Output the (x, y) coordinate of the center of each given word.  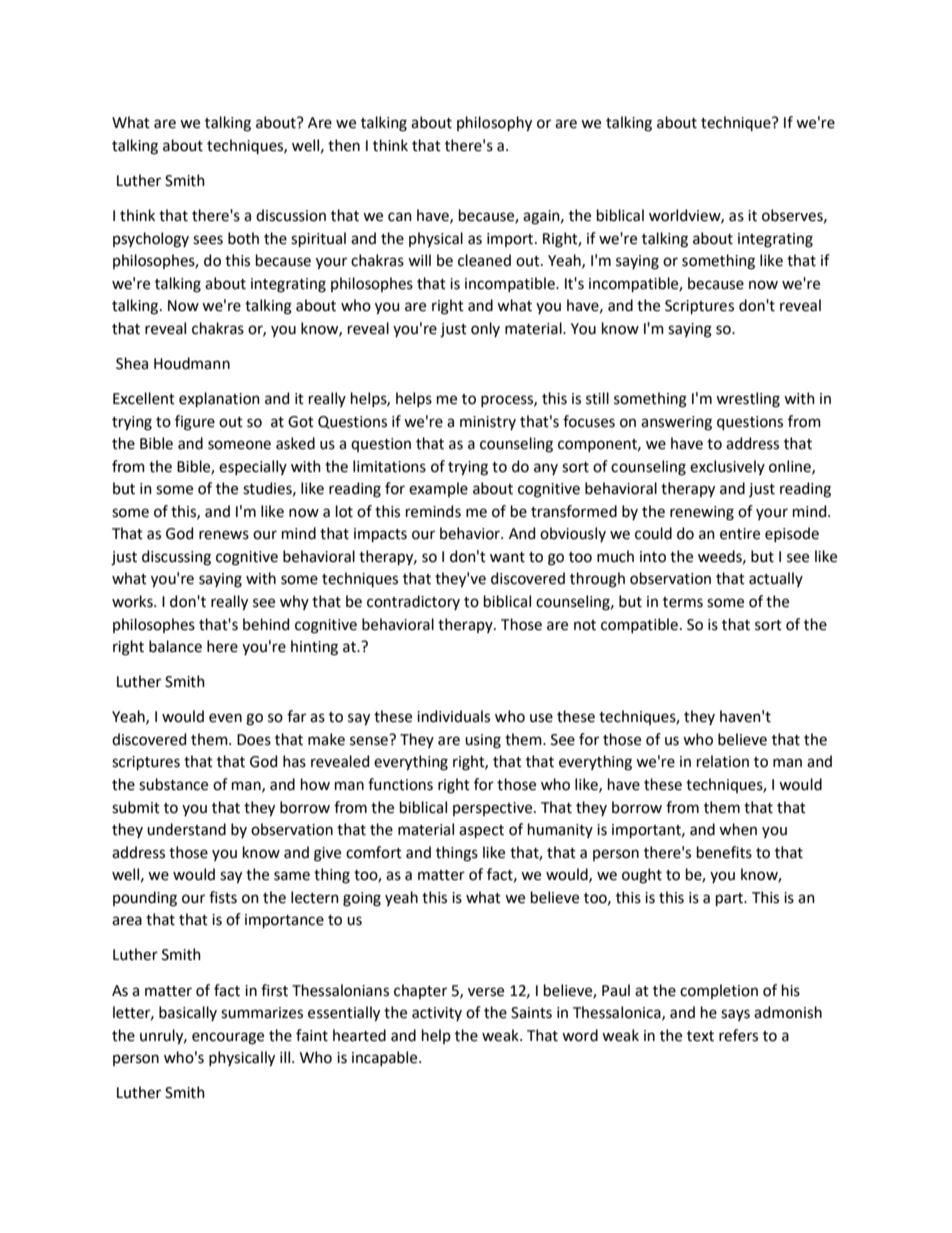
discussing (176, 558)
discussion (291, 215)
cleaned (484, 260)
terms (683, 602)
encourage (228, 1038)
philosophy (494, 124)
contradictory (413, 602)
